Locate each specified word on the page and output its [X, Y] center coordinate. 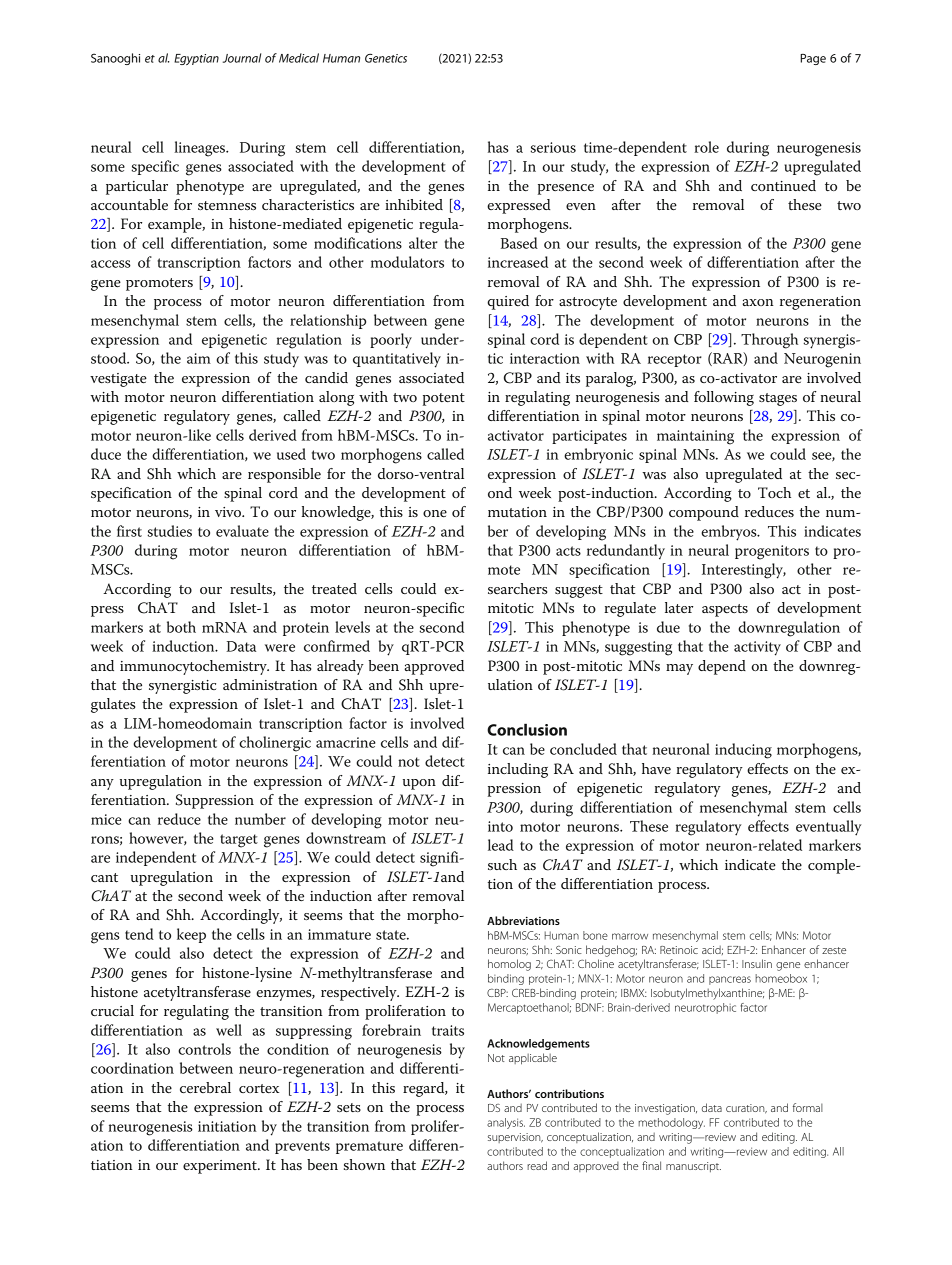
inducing [743, 751]
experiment [221, 1167]
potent [444, 399]
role [706, 147]
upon [419, 784]
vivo [229, 512]
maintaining [695, 437]
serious [553, 147]
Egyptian [196, 59]
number [260, 819]
